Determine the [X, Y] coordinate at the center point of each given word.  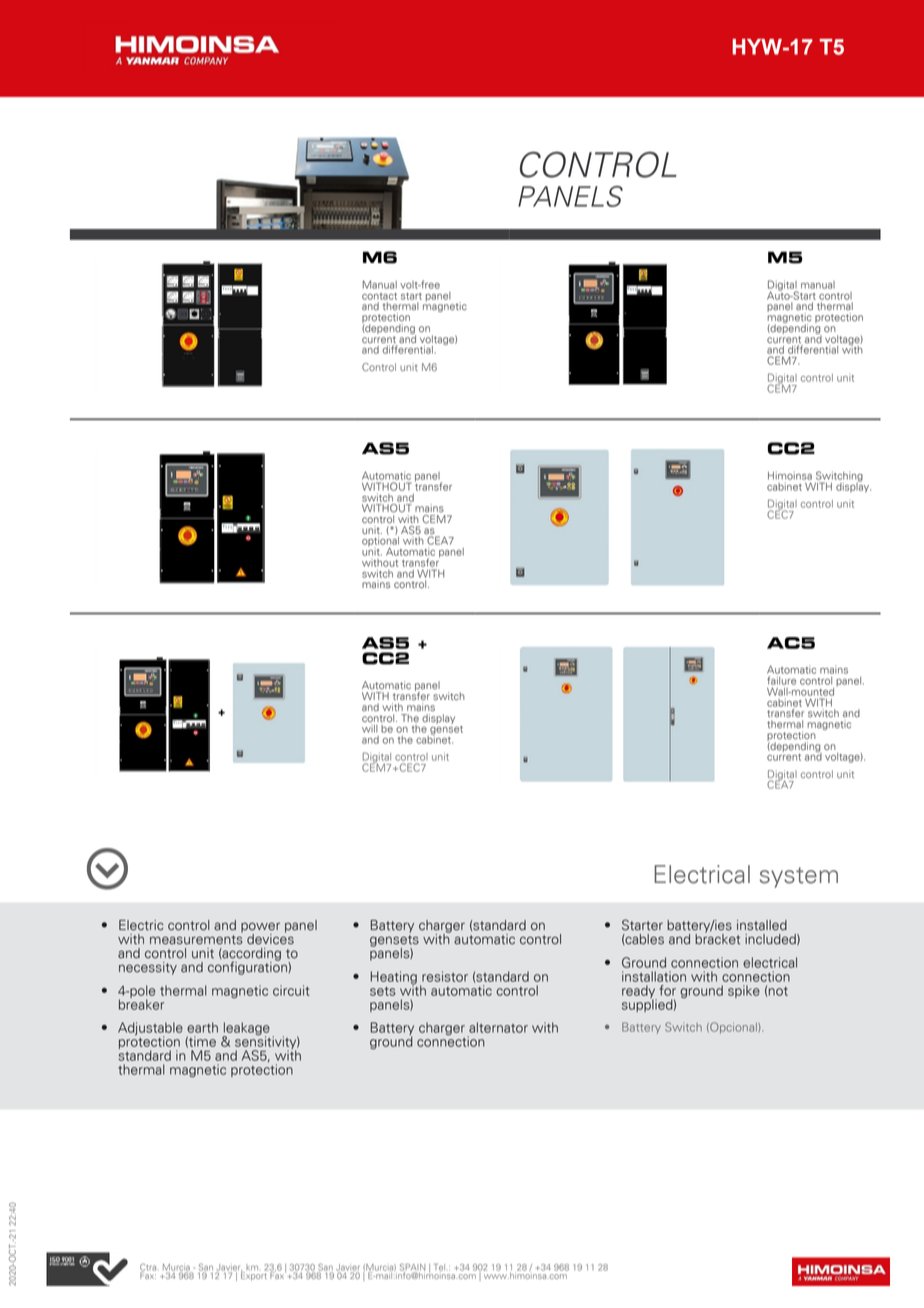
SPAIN [412, 1268]
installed [762, 925]
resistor [445, 976]
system [799, 877]
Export [254, 1275]
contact [379, 296]
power [260, 928]
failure [781, 680]
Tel [439, 1267]
